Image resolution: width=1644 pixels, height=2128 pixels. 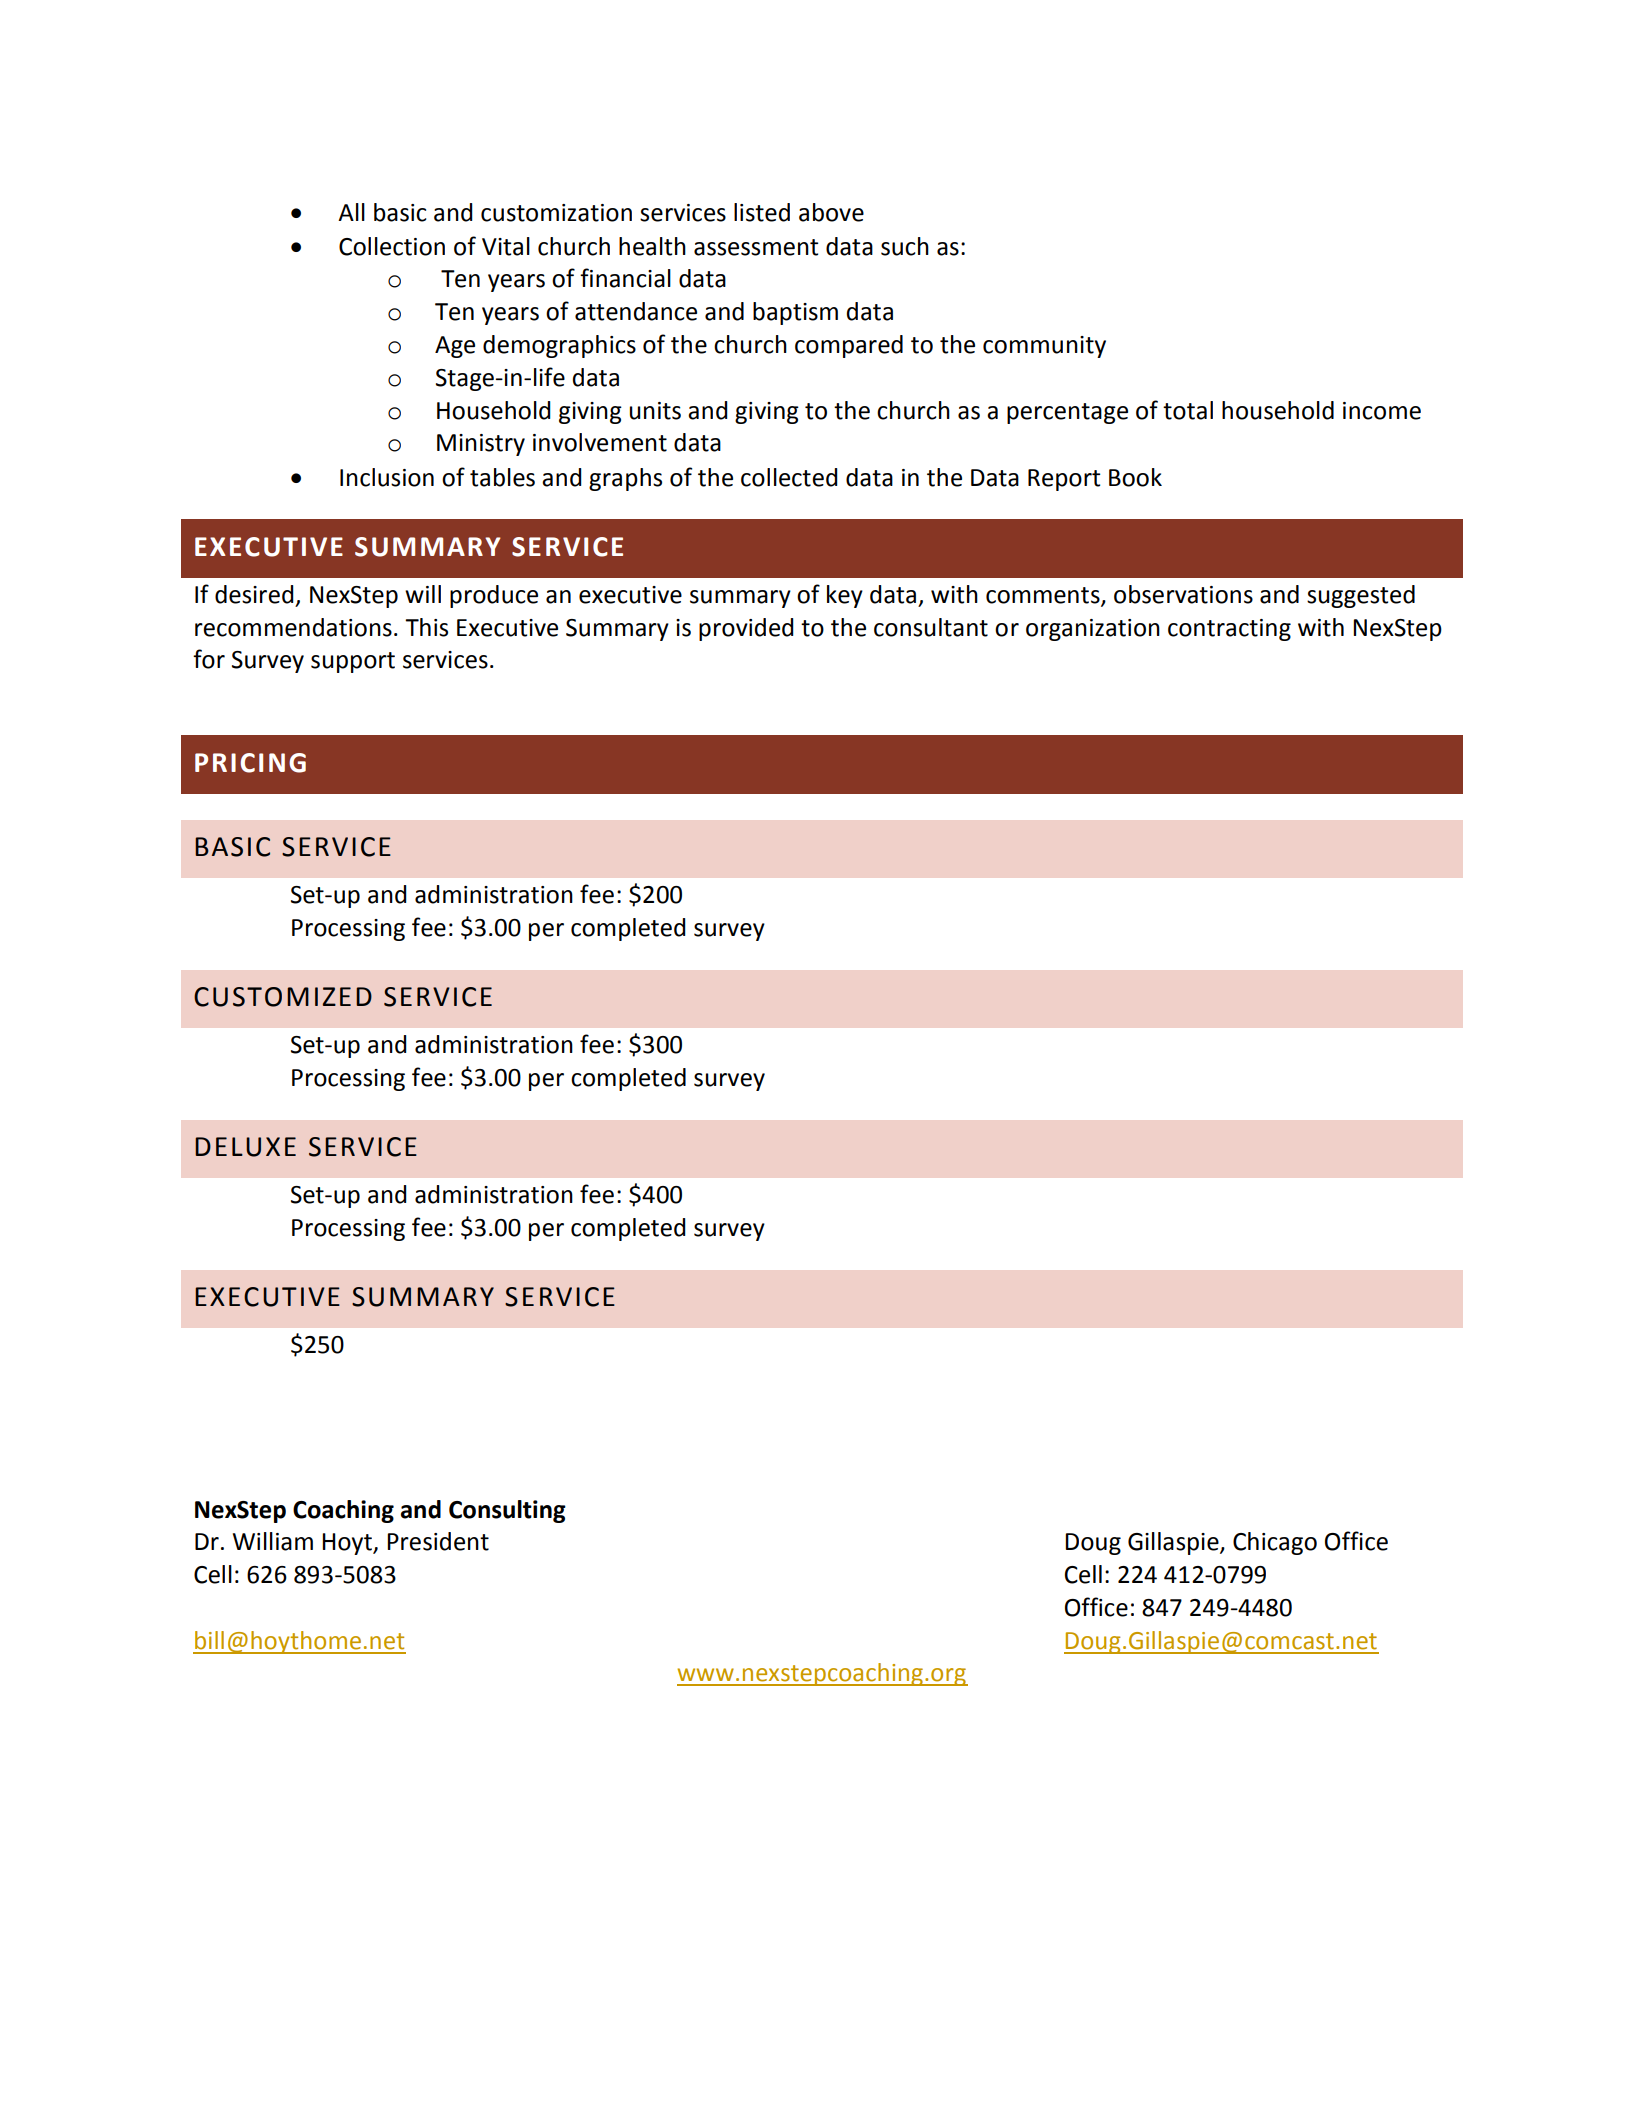 I want to click on contracting, so click(x=1229, y=630).
